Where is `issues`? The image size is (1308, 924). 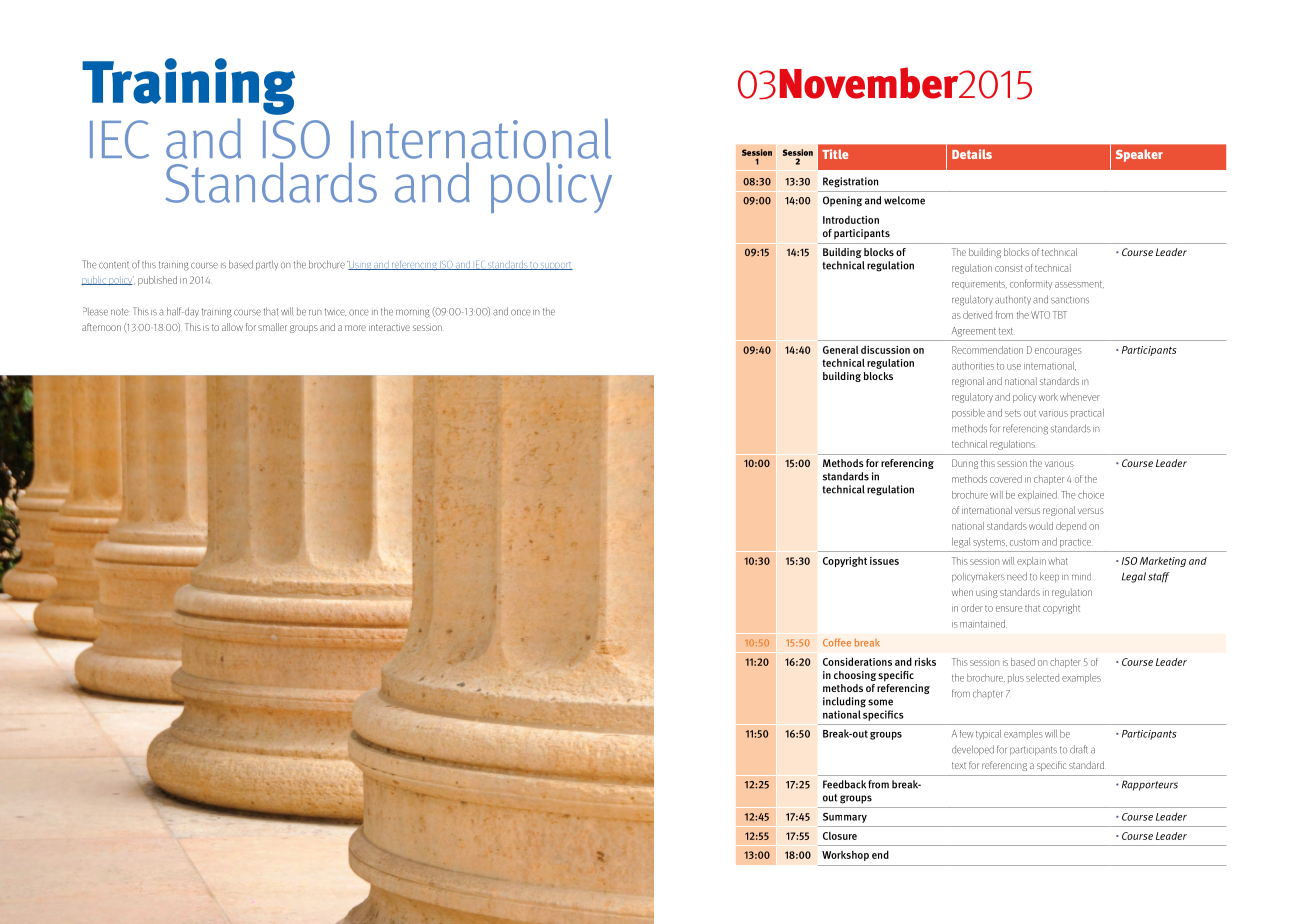
issues is located at coordinates (884, 561).
